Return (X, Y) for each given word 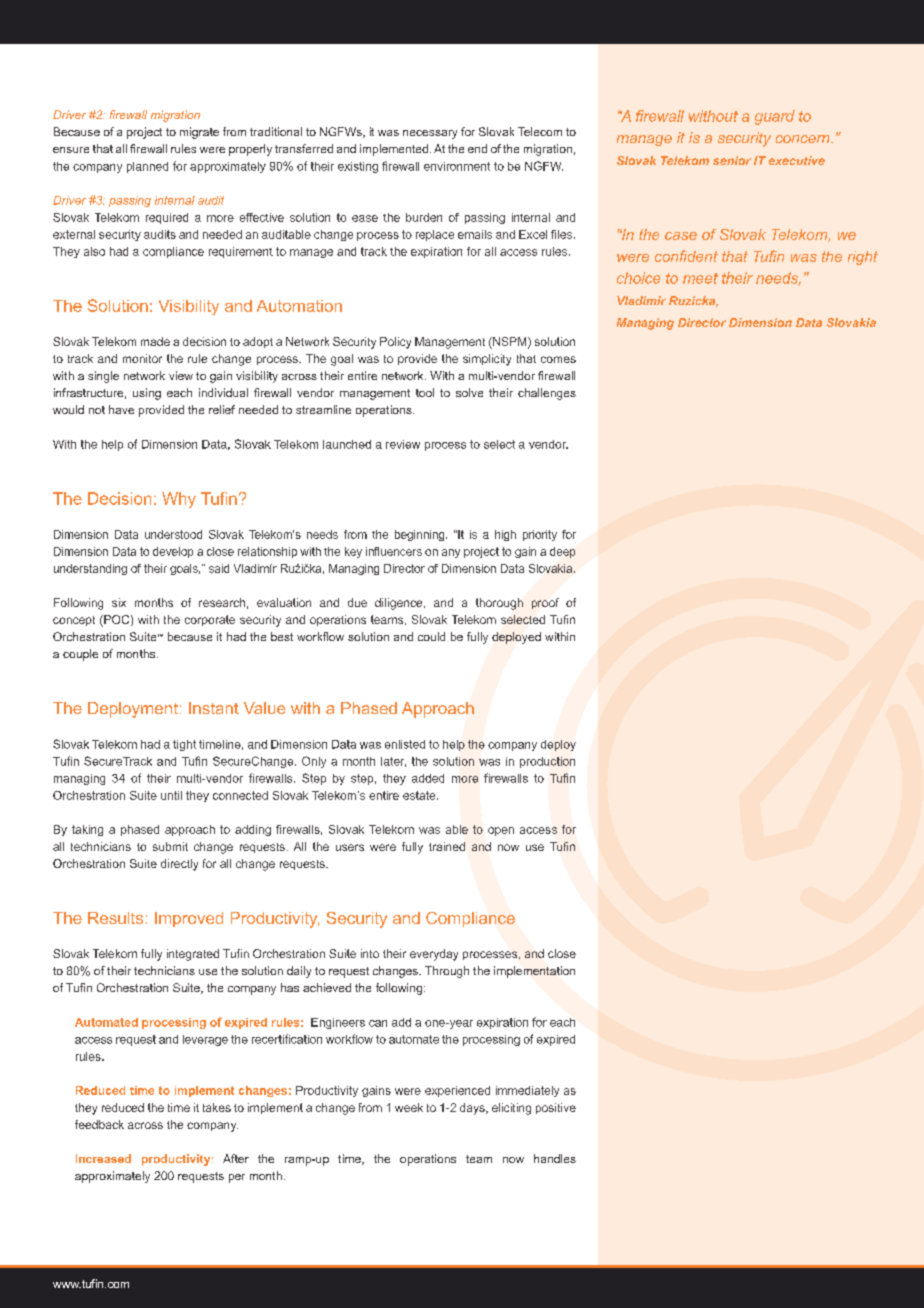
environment (457, 166)
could (431, 636)
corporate (210, 620)
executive (797, 160)
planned (147, 167)
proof (545, 603)
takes (217, 1107)
